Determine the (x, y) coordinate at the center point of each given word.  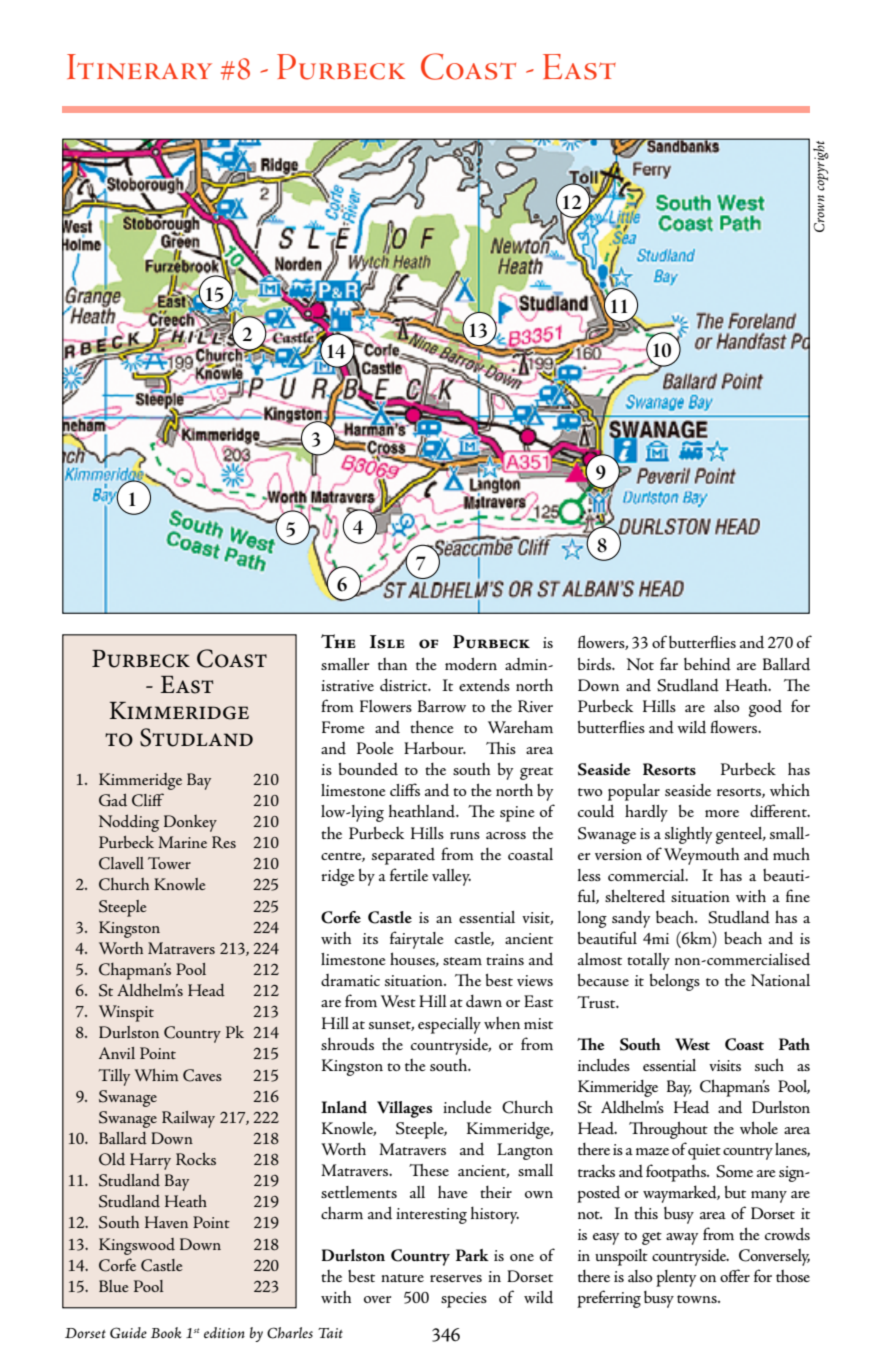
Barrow (442, 706)
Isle (387, 642)
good (765, 708)
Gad (113, 800)
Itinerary (139, 67)
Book (166, 1333)
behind (707, 664)
